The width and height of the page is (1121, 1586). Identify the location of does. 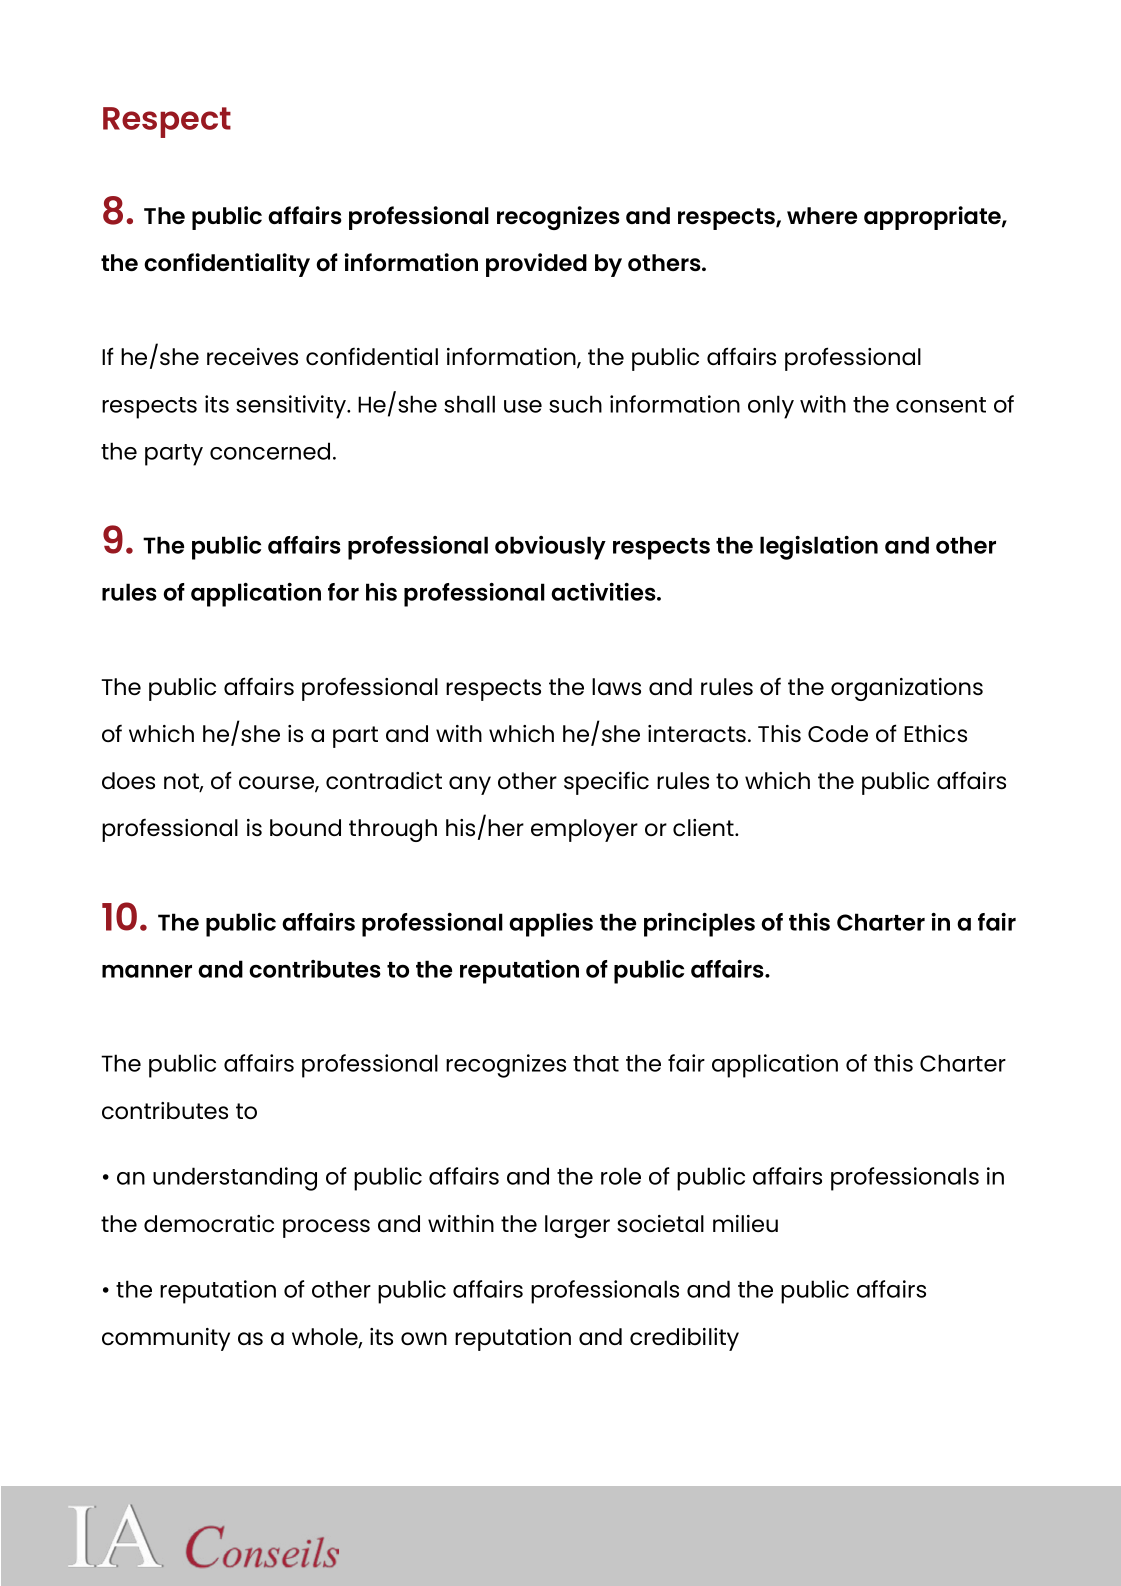
(128, 780).
